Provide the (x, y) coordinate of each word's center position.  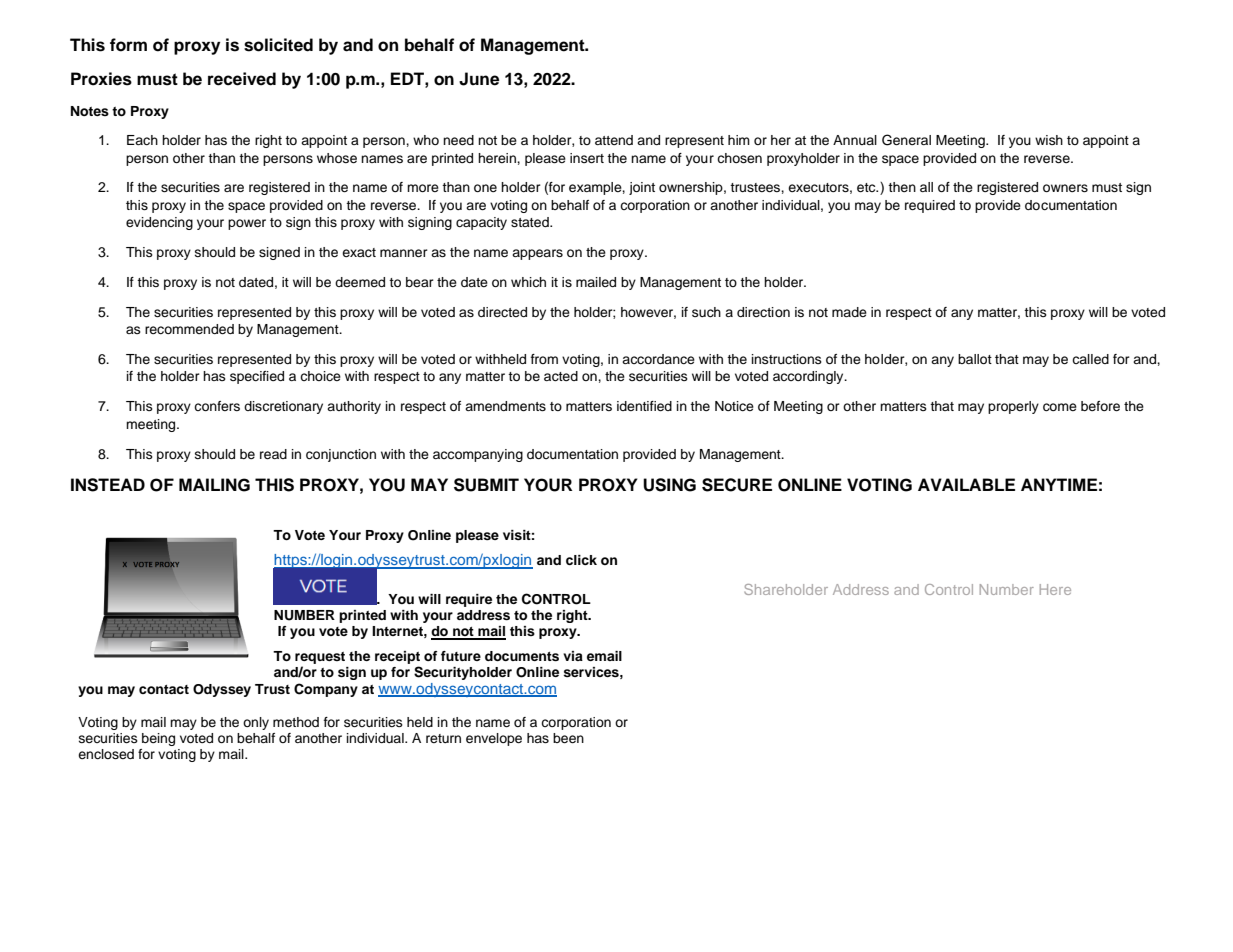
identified (644, 406)
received (242, 79)
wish (1049, 140)
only (256, 723)
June (479, 79)
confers (217, 406)
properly (1013, 407)
